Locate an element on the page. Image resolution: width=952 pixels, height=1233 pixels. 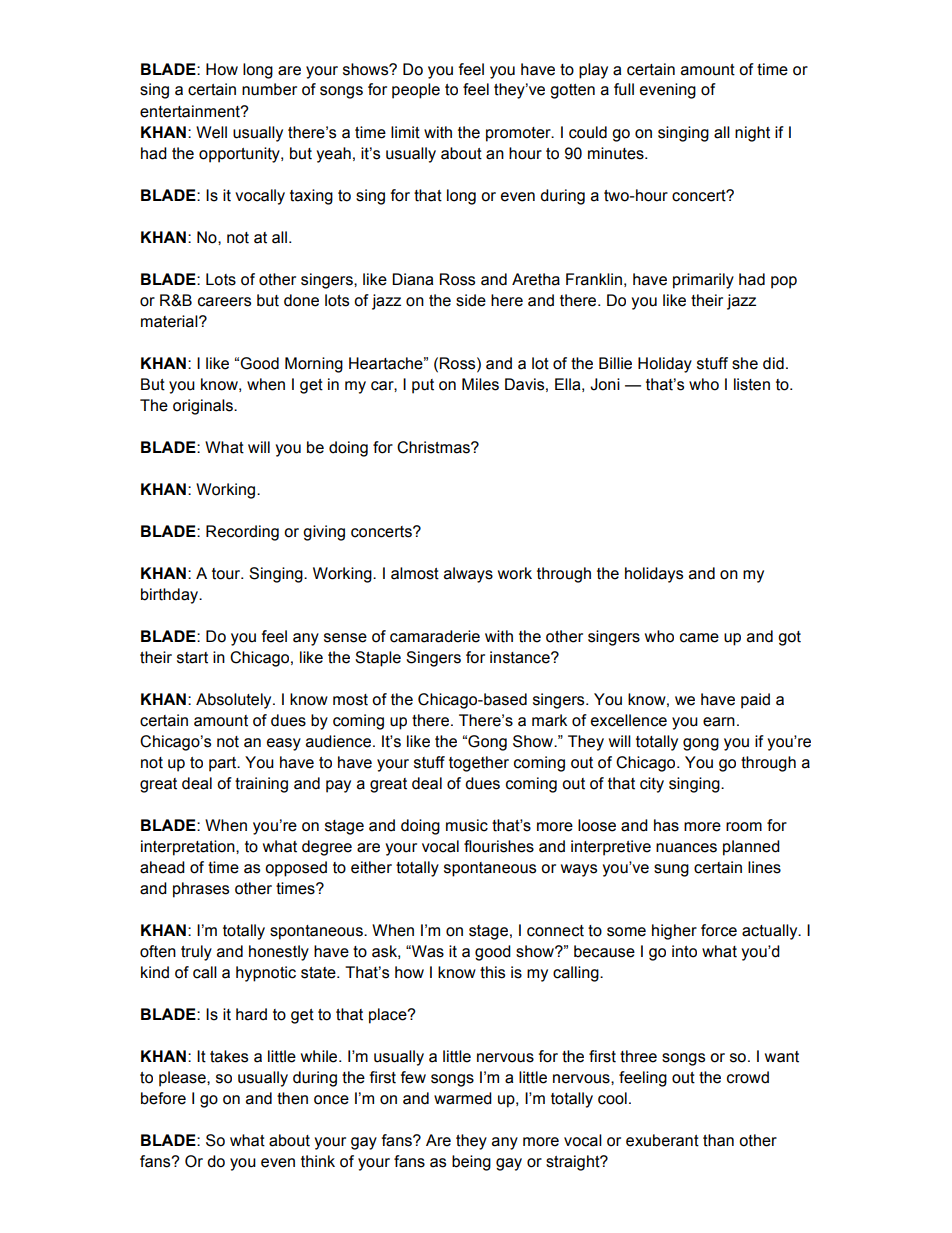
originals is located at coordinates (204, 407).
